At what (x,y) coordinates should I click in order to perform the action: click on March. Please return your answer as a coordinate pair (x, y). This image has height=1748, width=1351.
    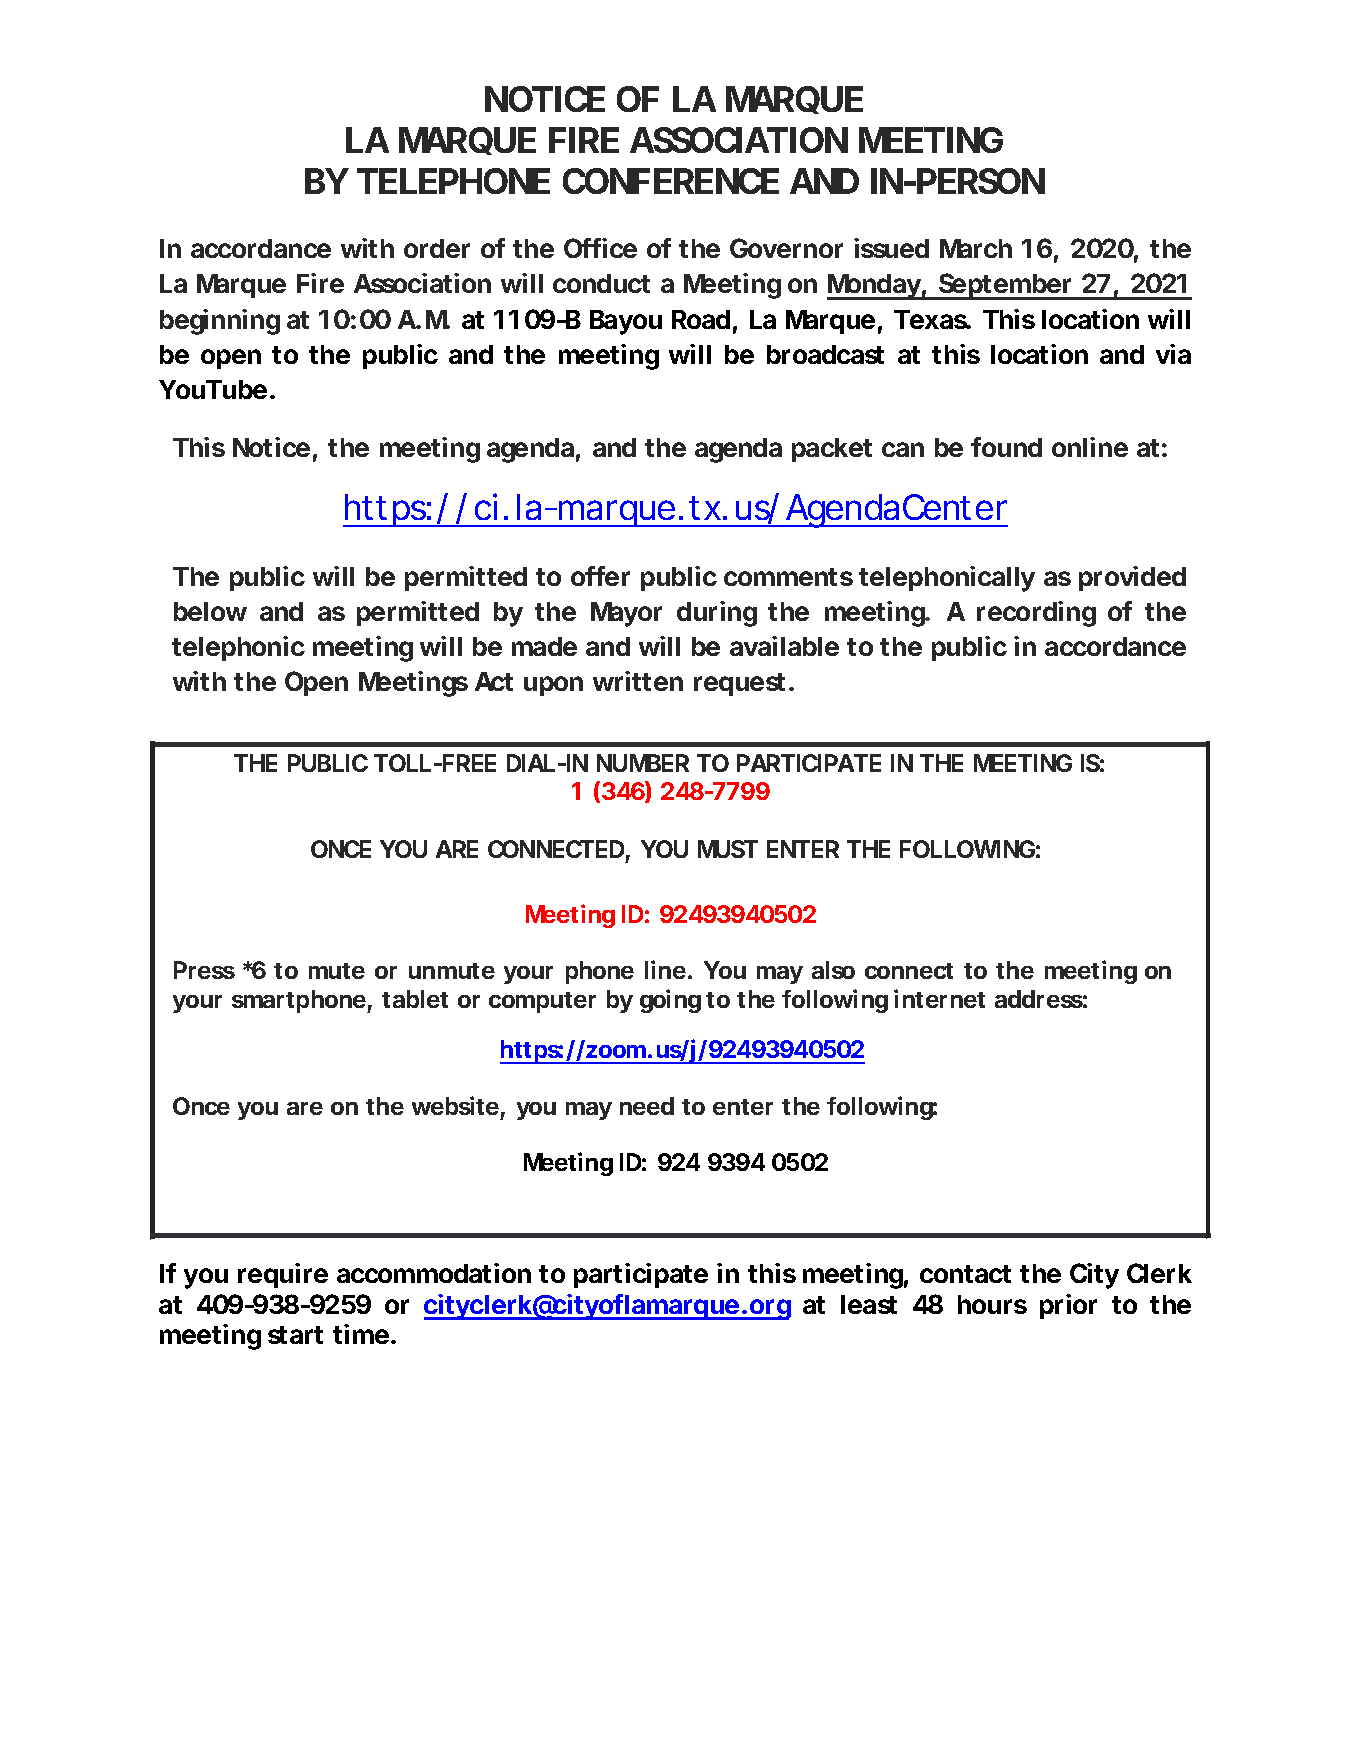
    Looking at the image, I should click on (976, 248).
